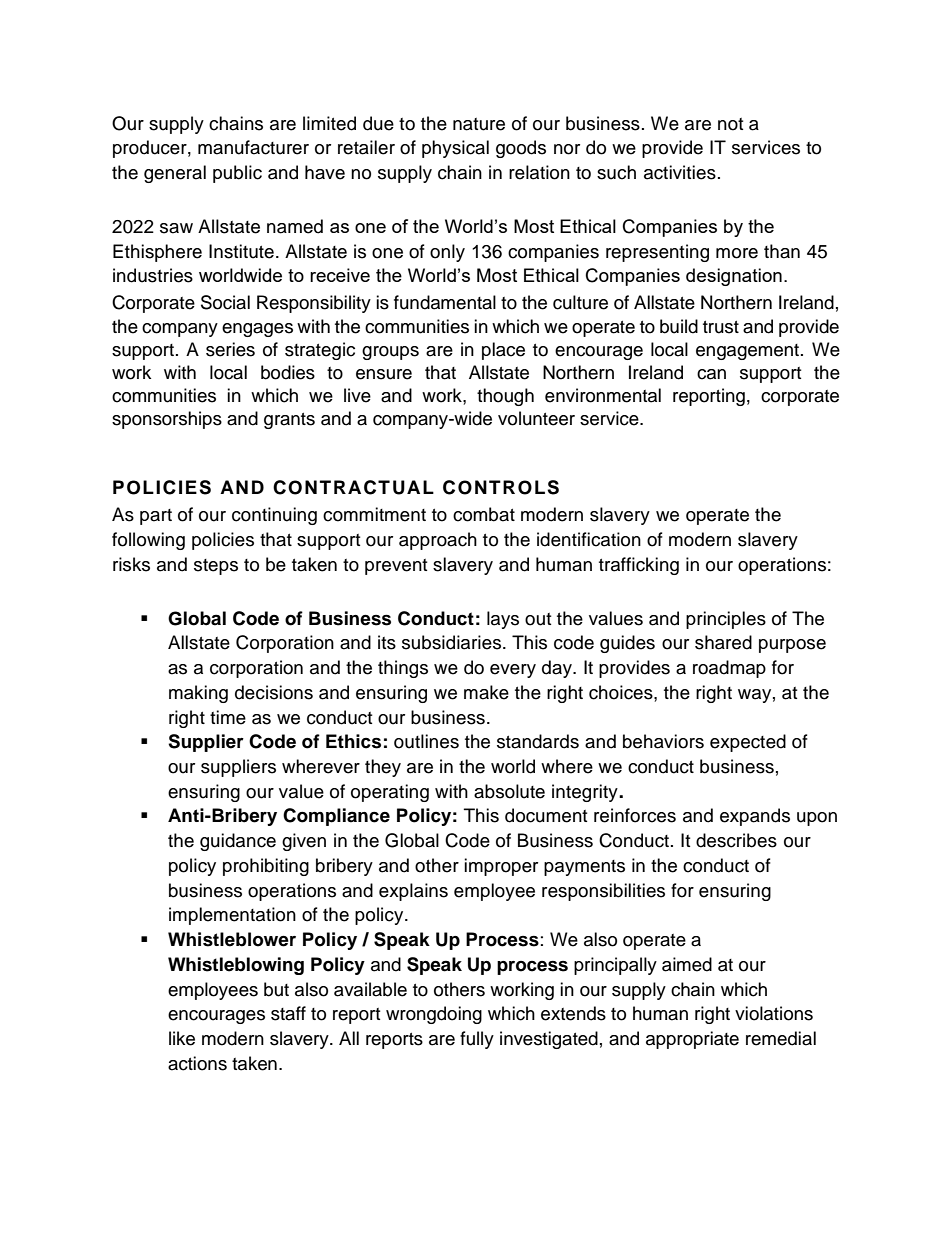  What do you see at coordinates (730, 124) in the image?
I see `not` at bounding box center [730, 124].
